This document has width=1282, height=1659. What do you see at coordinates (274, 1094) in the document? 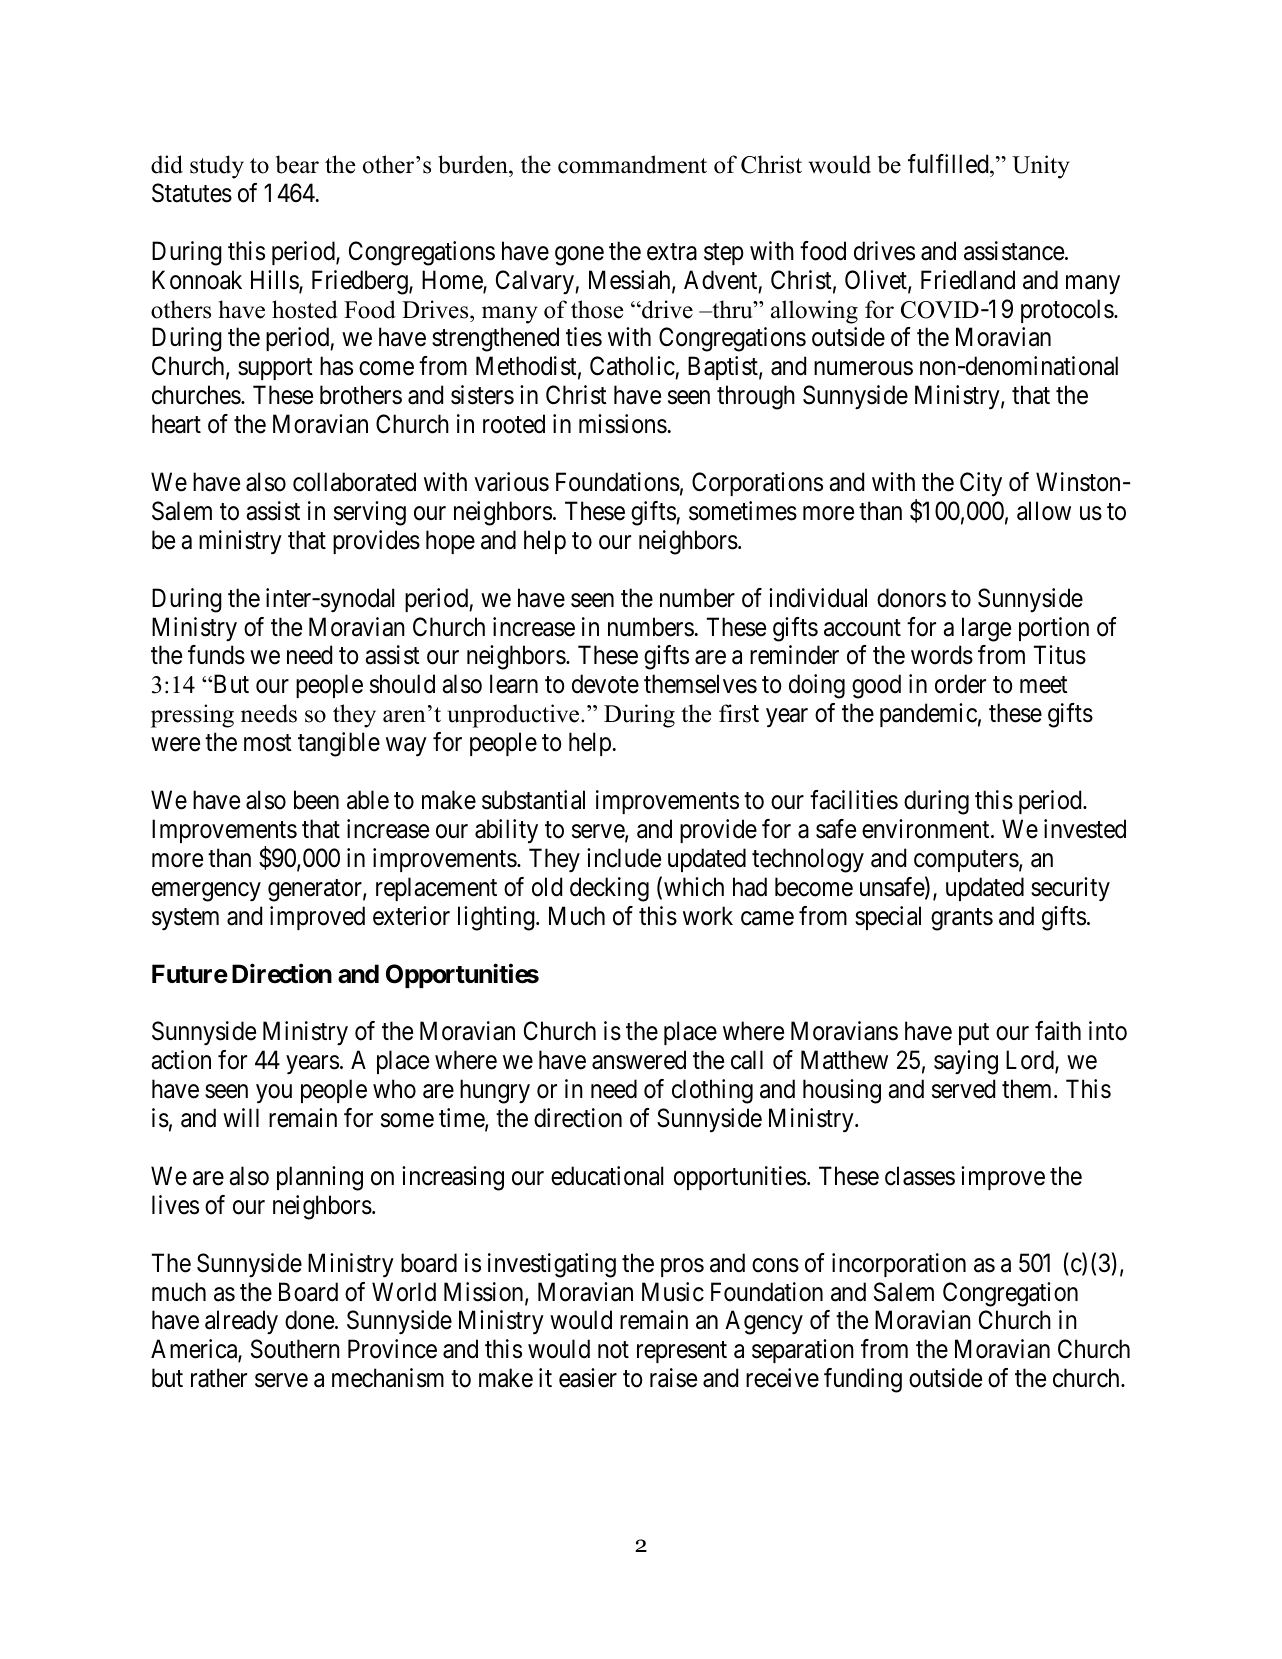
I see `you` at bounding box center [274, 1094].
